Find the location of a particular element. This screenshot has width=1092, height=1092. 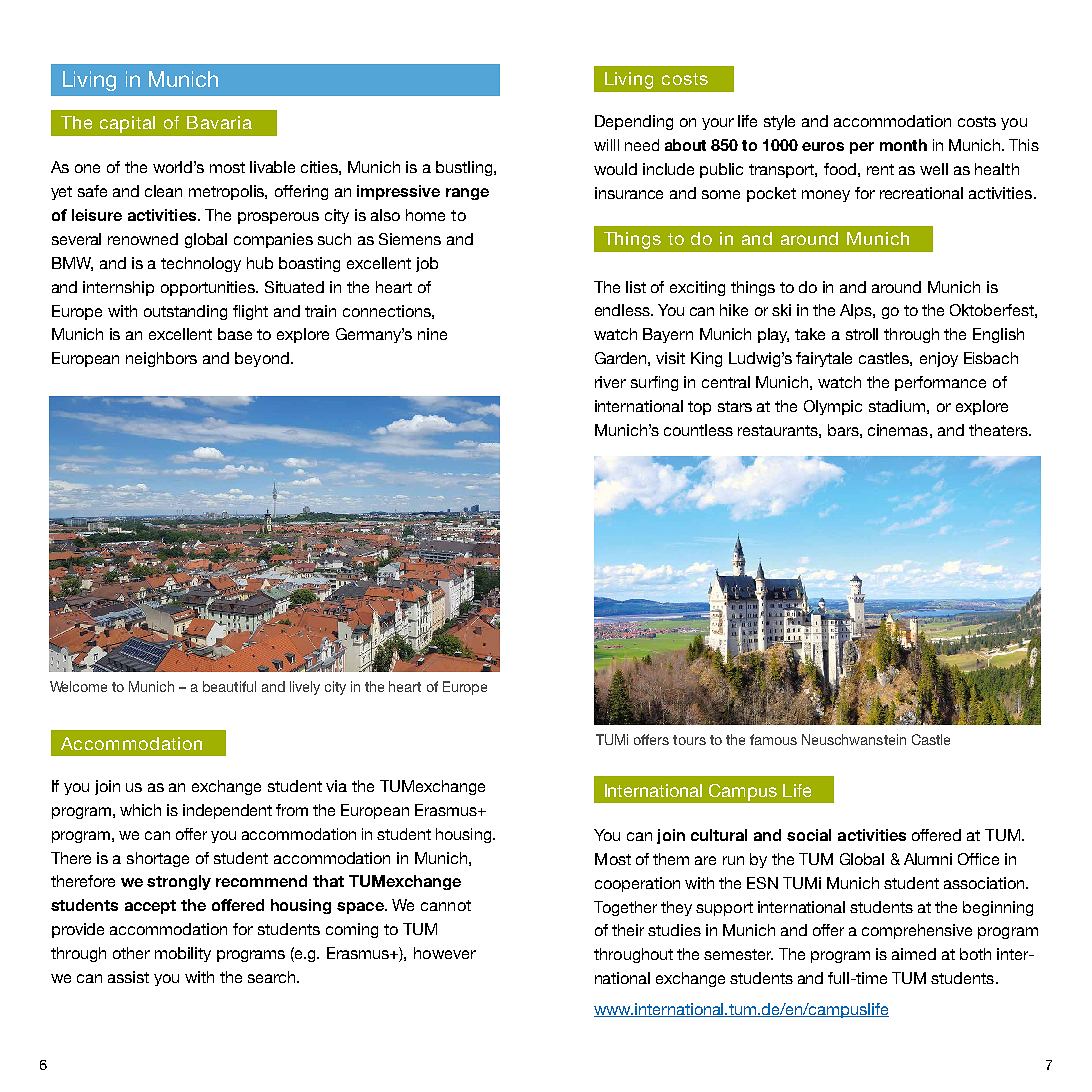

Bavaria is located at coordinates (219, 122).
